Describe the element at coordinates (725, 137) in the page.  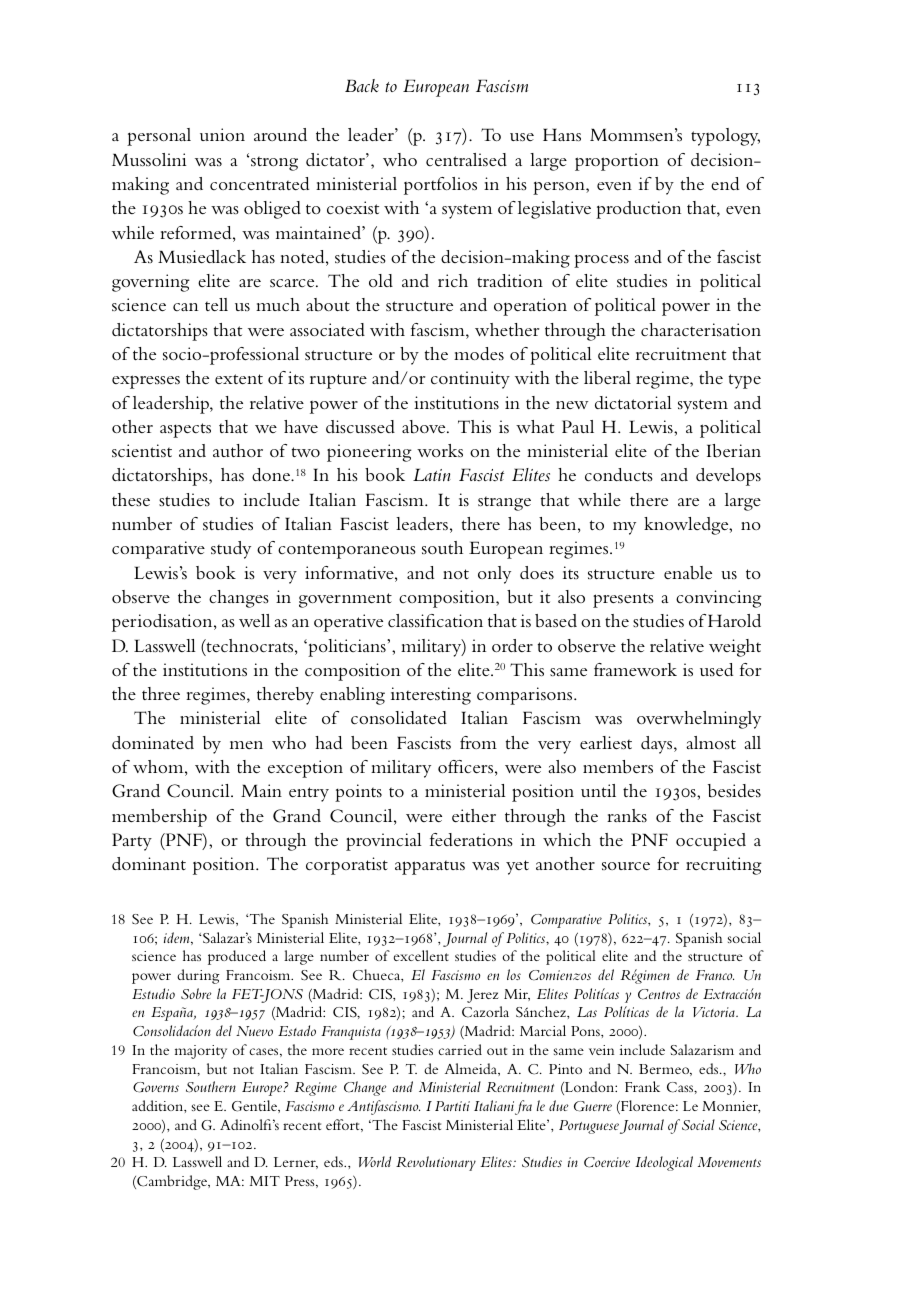
I see `typology` at that location.
